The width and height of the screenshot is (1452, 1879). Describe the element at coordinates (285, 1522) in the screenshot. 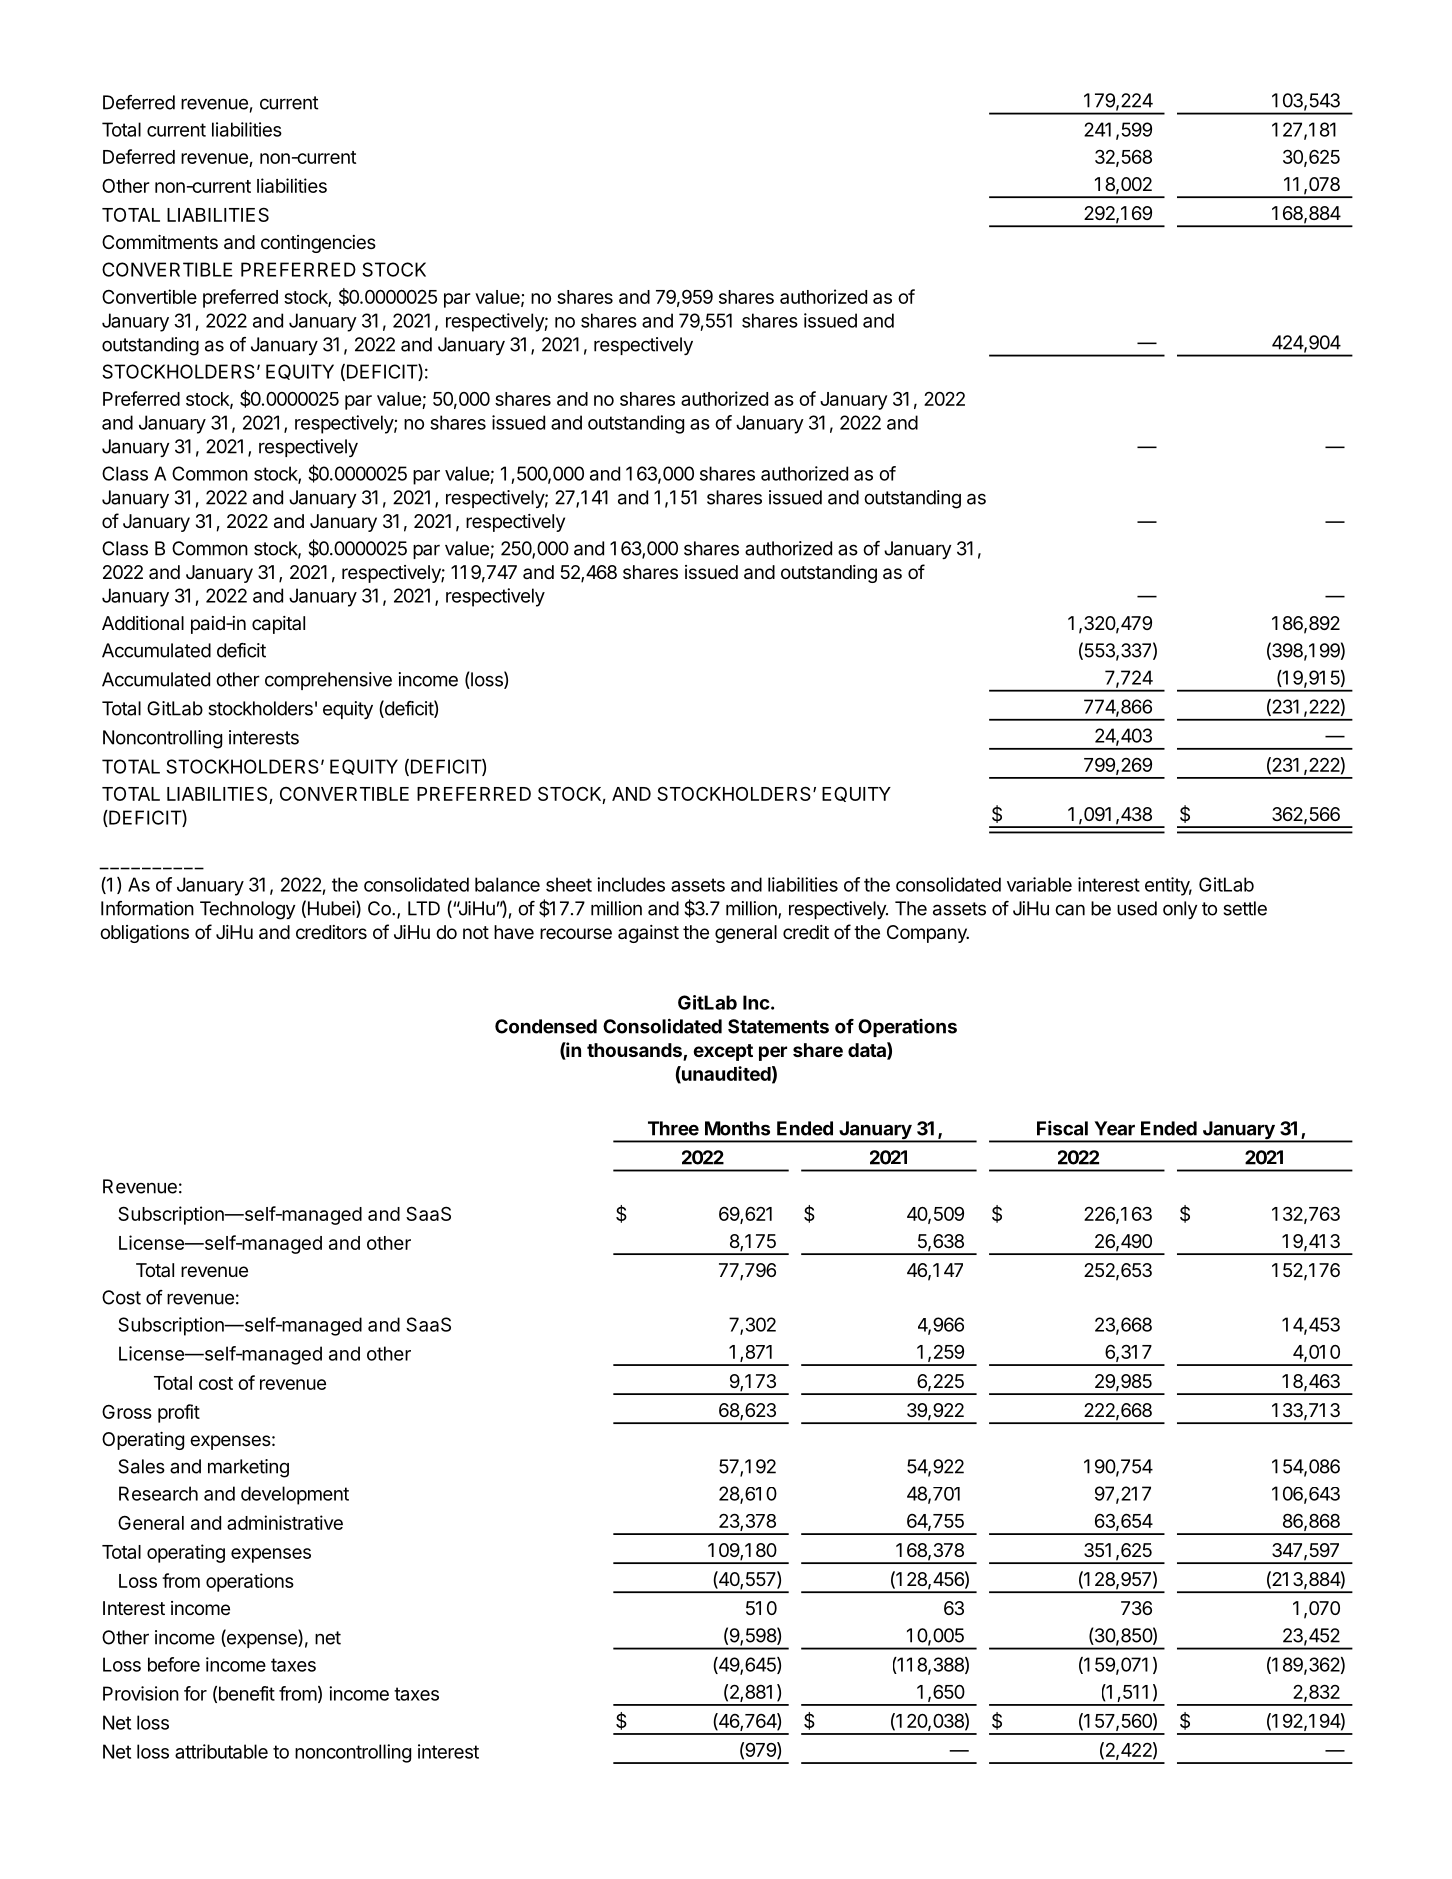

I see `administrative` at that location.
